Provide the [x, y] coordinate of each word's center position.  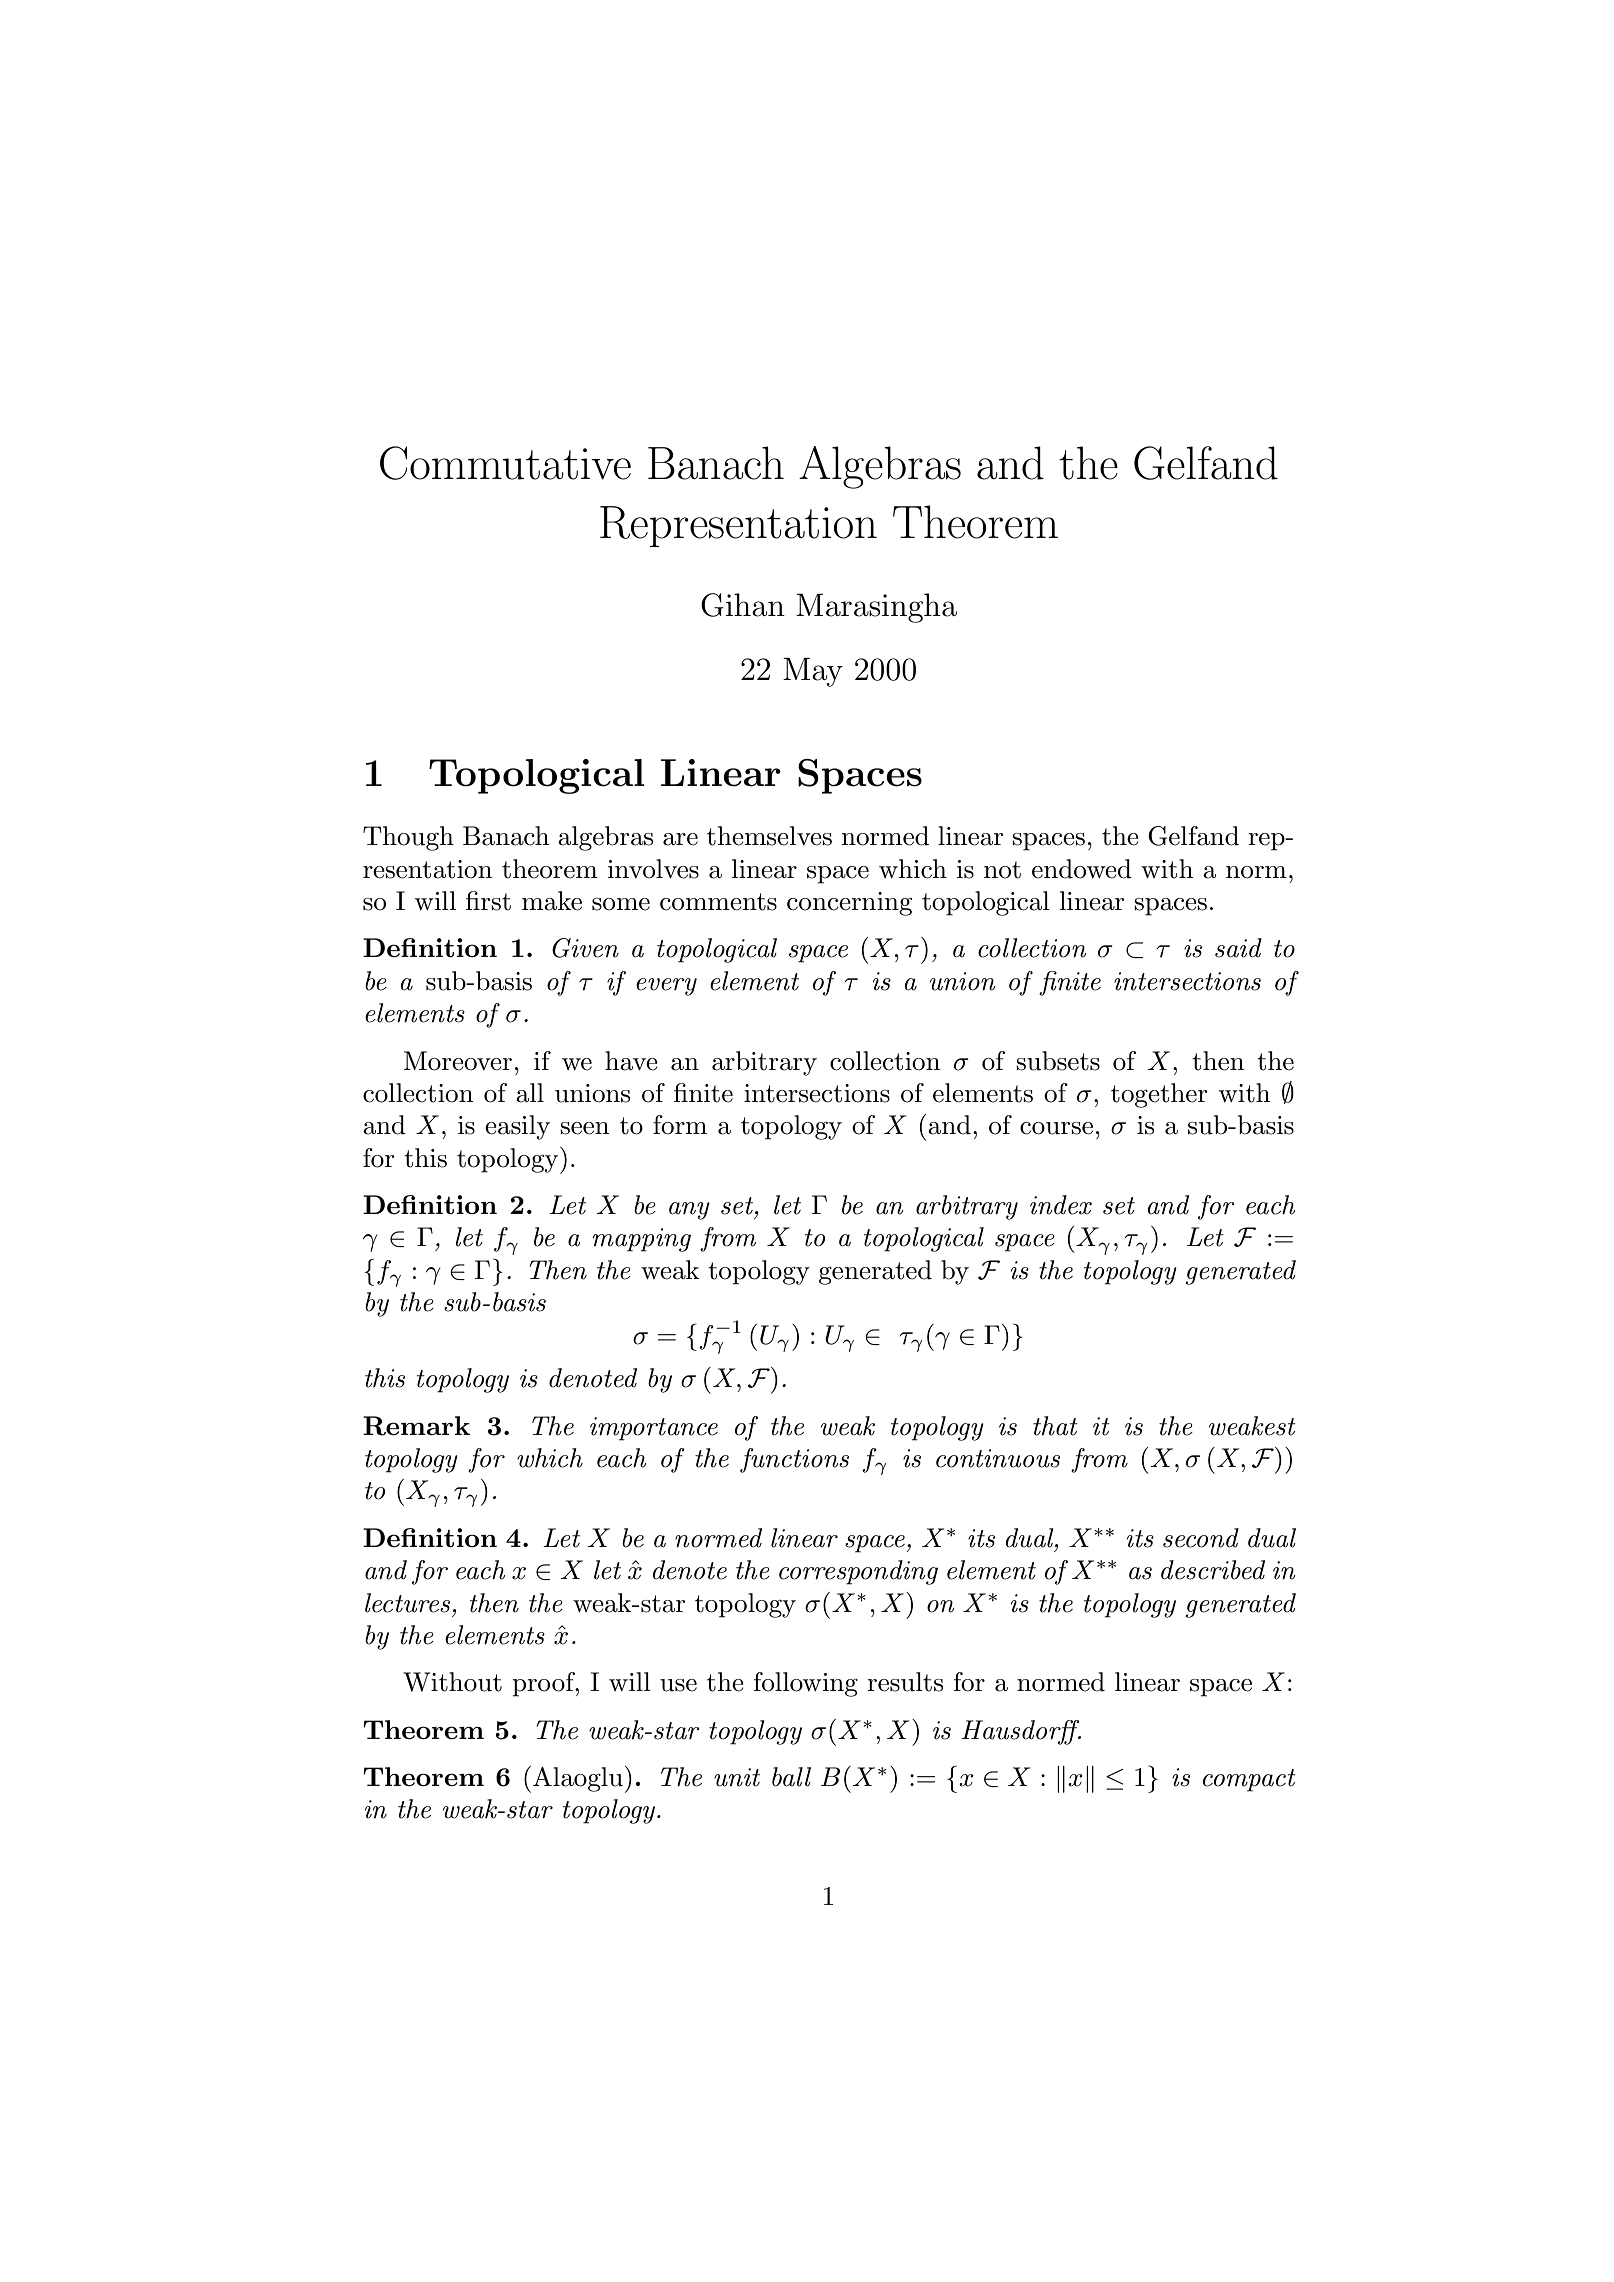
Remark [416, 1426]
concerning [849, 904]
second [1201, 1538]
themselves [769, 836]
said [1238, 948]
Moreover [458, 1061]
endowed [1082, 869]
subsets [1058, 1061]
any [689, 1211]
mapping [642, 1240]
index [1061, 1205]
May [813, 672]
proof [544, 1684]
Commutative [505, 463]
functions [794, 1460]
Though [408, 838]
